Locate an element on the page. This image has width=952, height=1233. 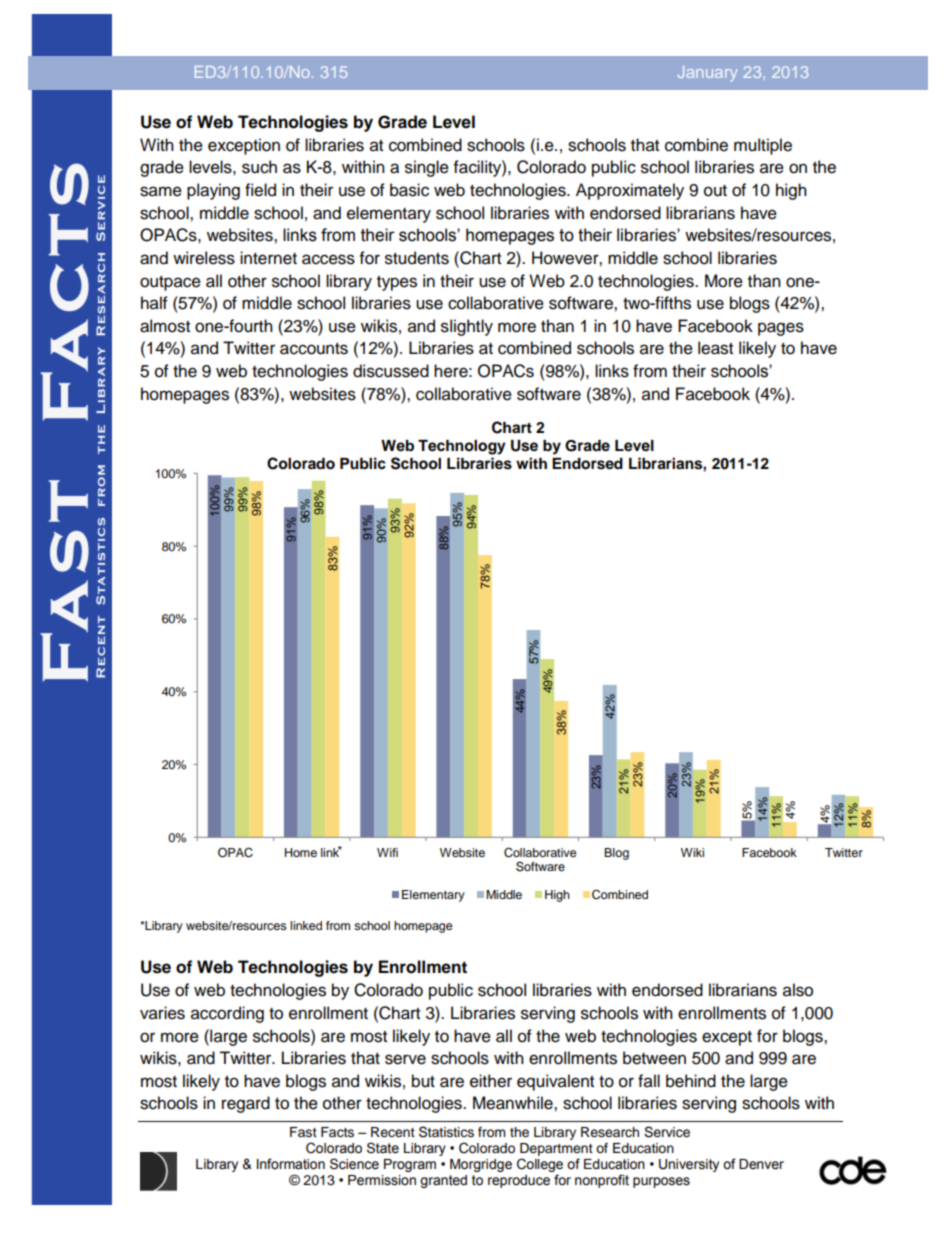
Technology is located at coordinates (462, 447).
